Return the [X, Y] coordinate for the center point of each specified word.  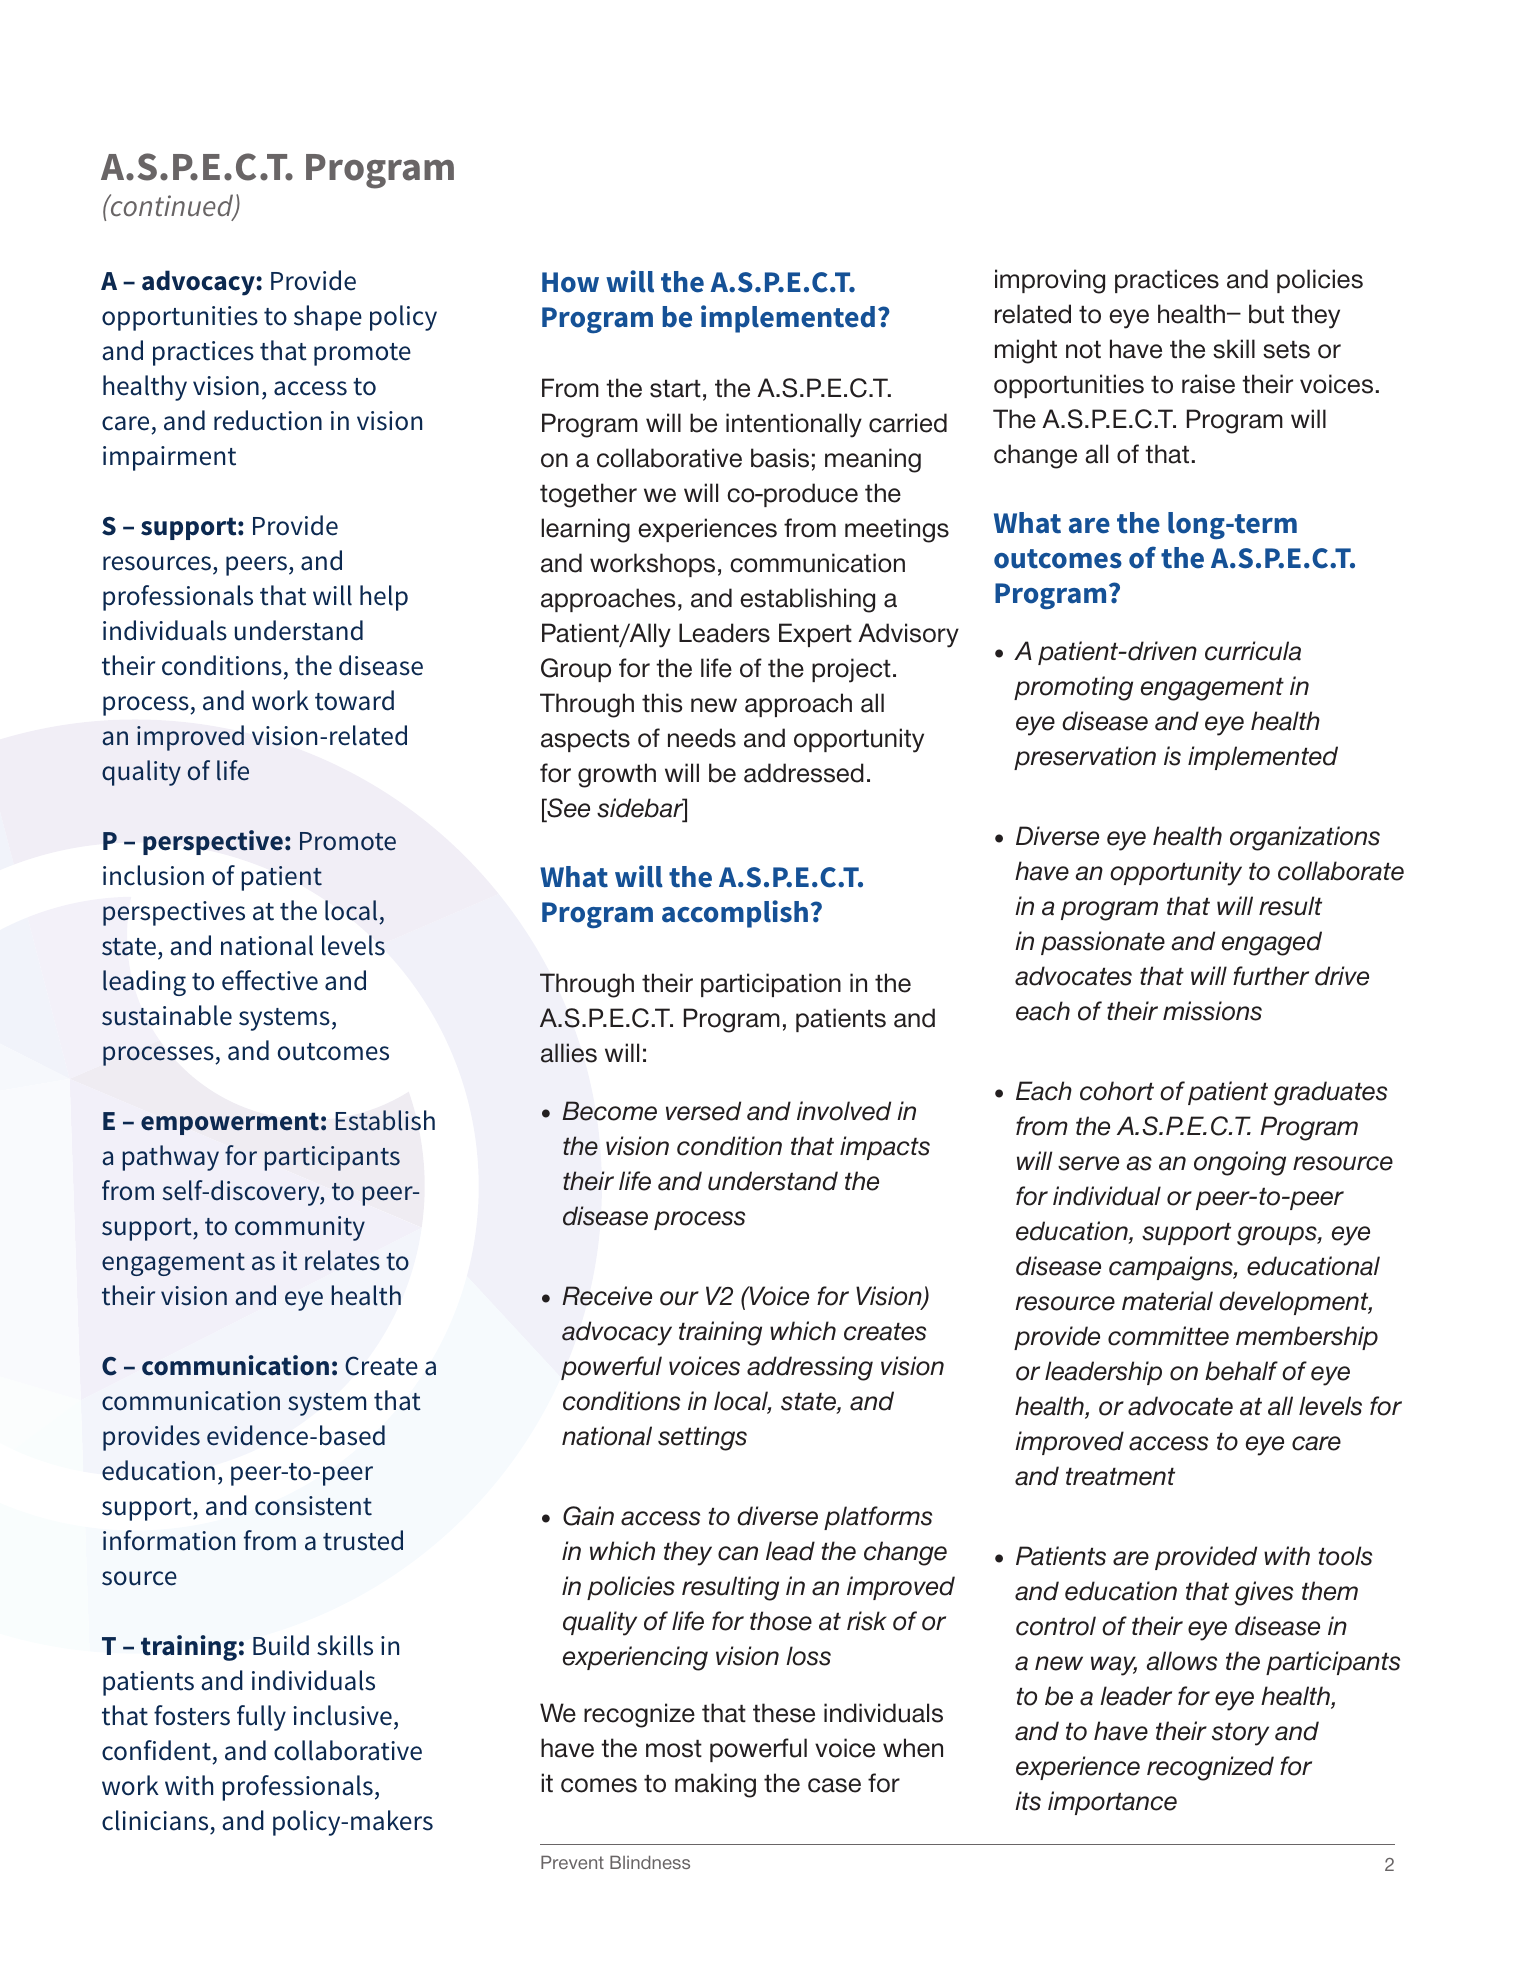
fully [261, 1718]
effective [270, 980]
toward [354, 700]
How [570, 282]
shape [328, 318]
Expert [815, 635]
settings [702, 1438]
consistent [313, 1506]
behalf [1241, 1371]
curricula [1253, 651]
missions [1212, 1011]
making [715, 1785]
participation [771, 985]
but [1266, 314]
